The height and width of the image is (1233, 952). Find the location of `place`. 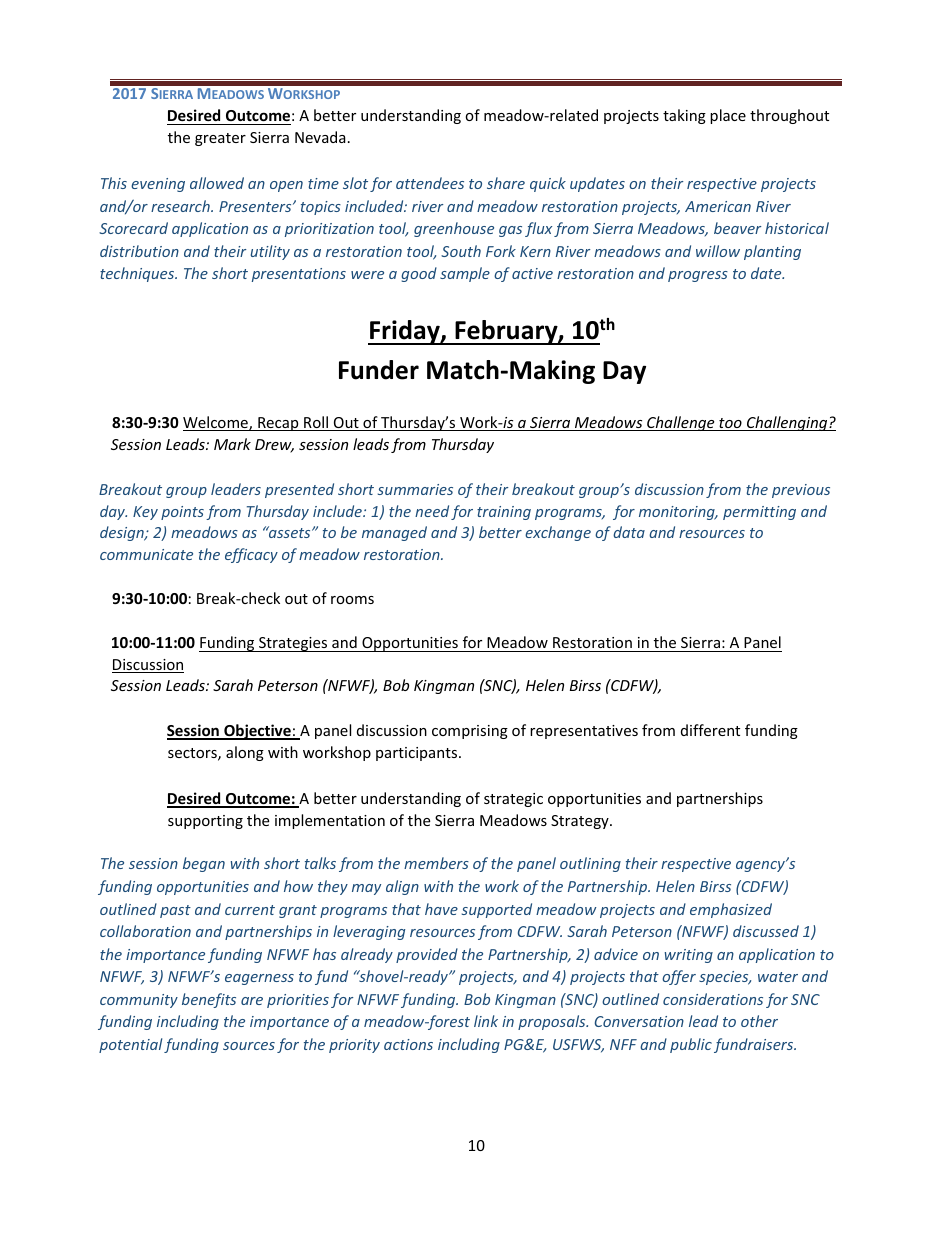

place is located at coordinates (728, 116).
